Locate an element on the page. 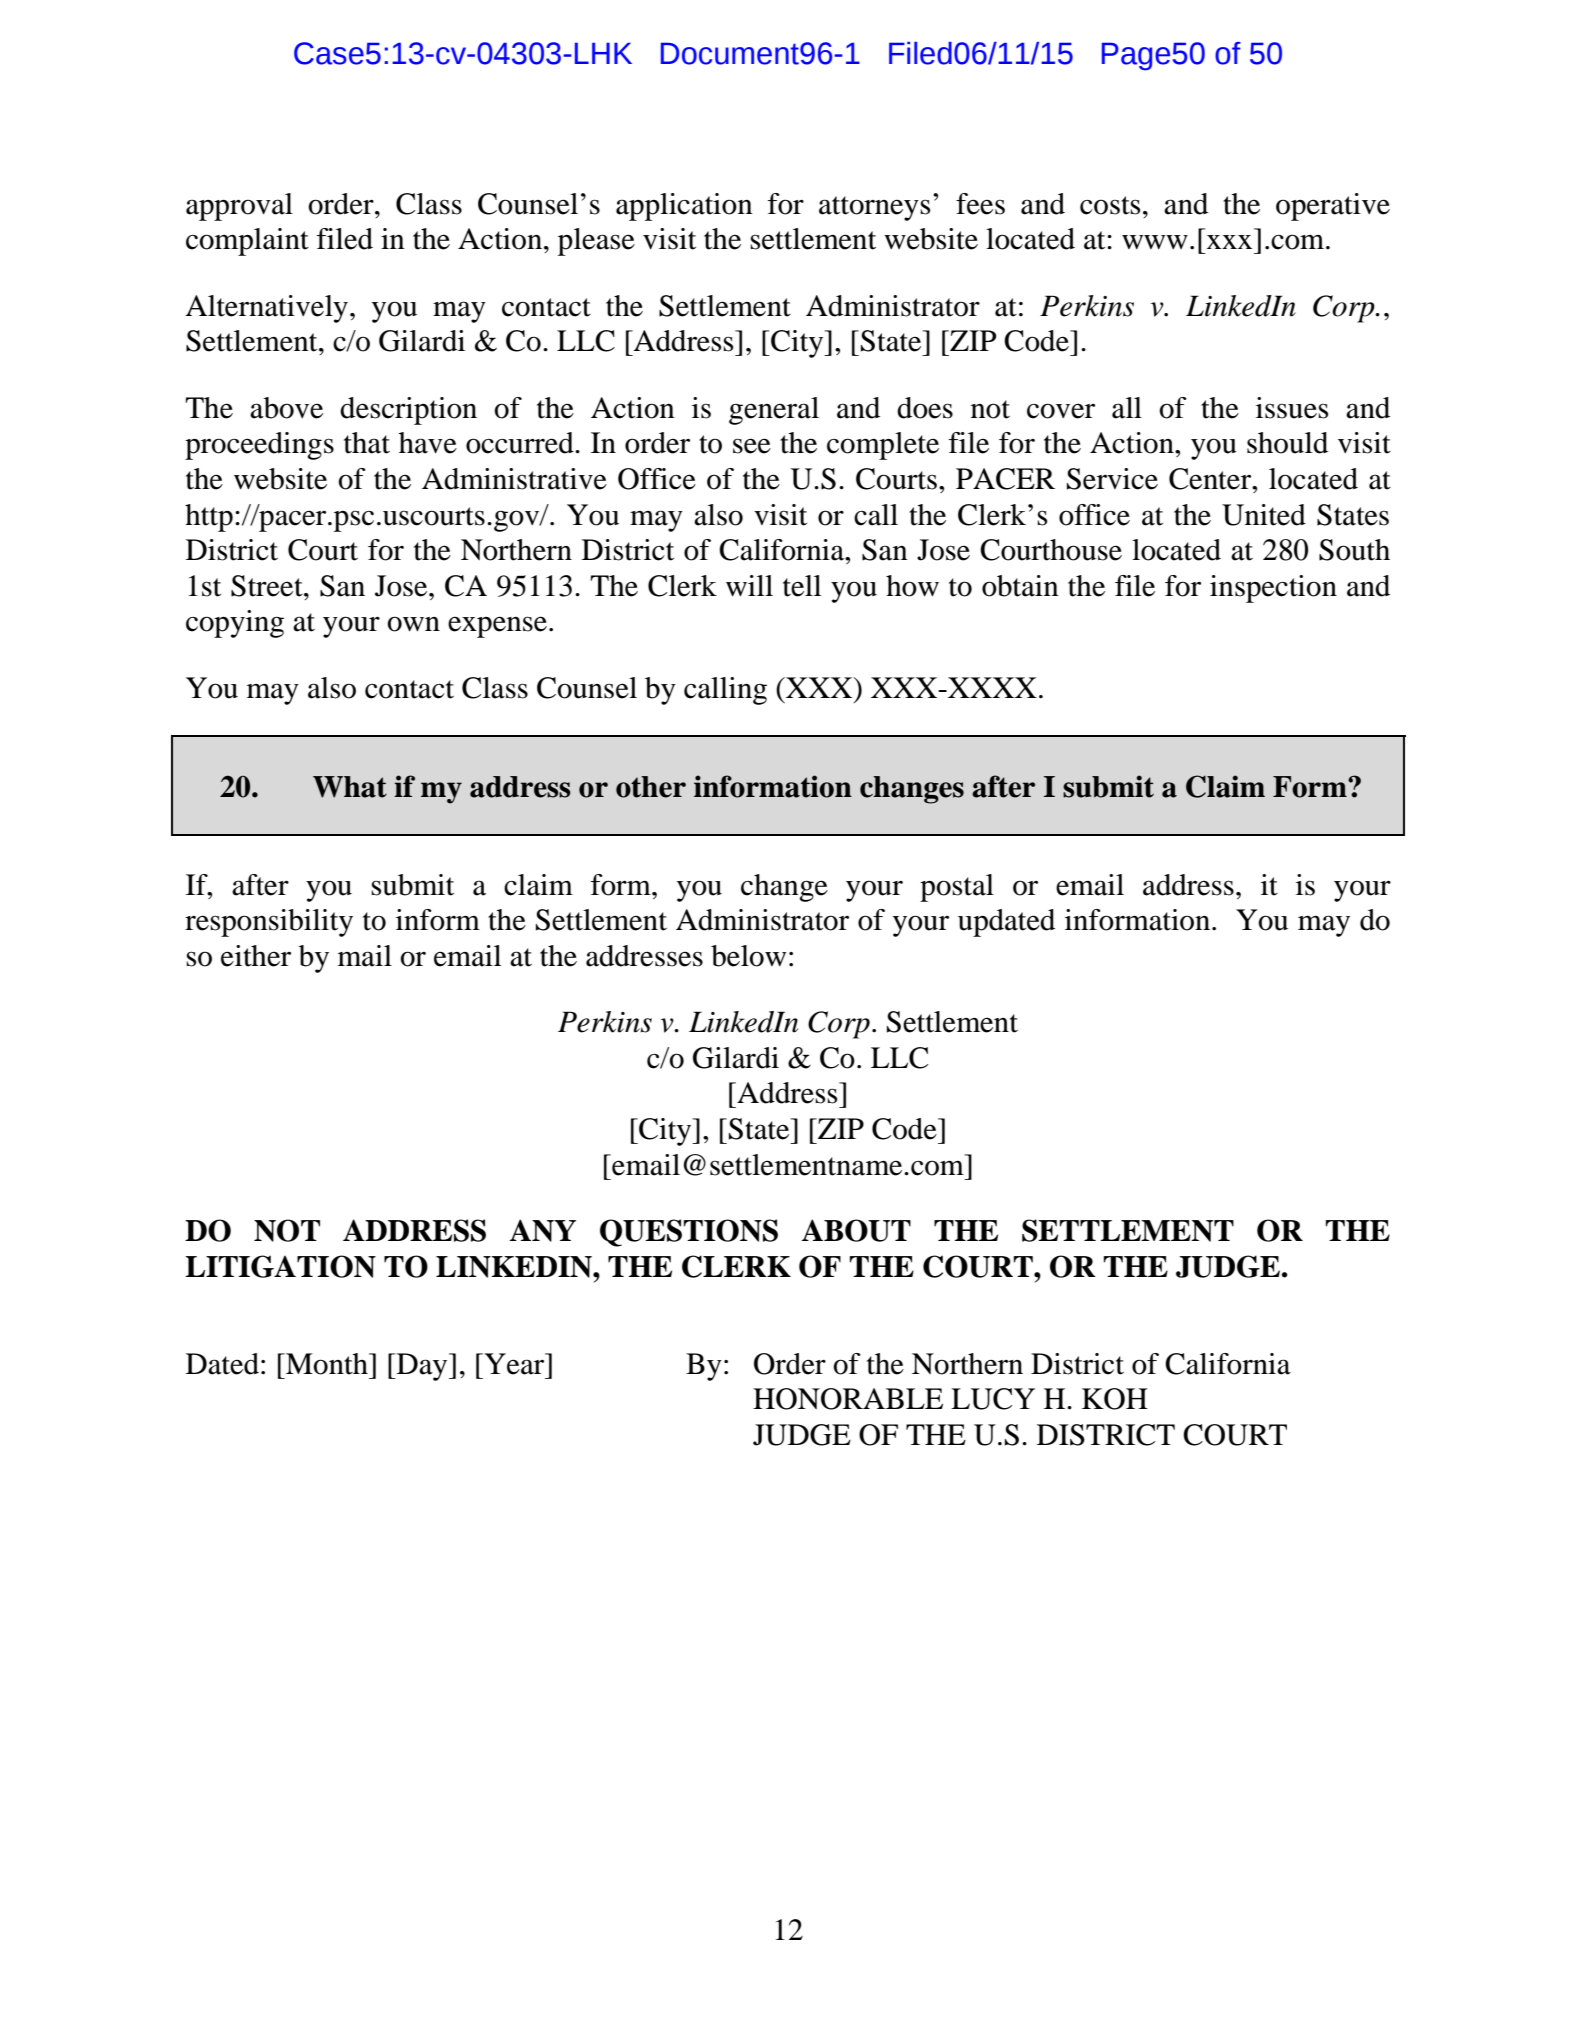 Image resolution: width=1576 pixels, height=2040 pixels. other is located at coordinates (651, 787).
